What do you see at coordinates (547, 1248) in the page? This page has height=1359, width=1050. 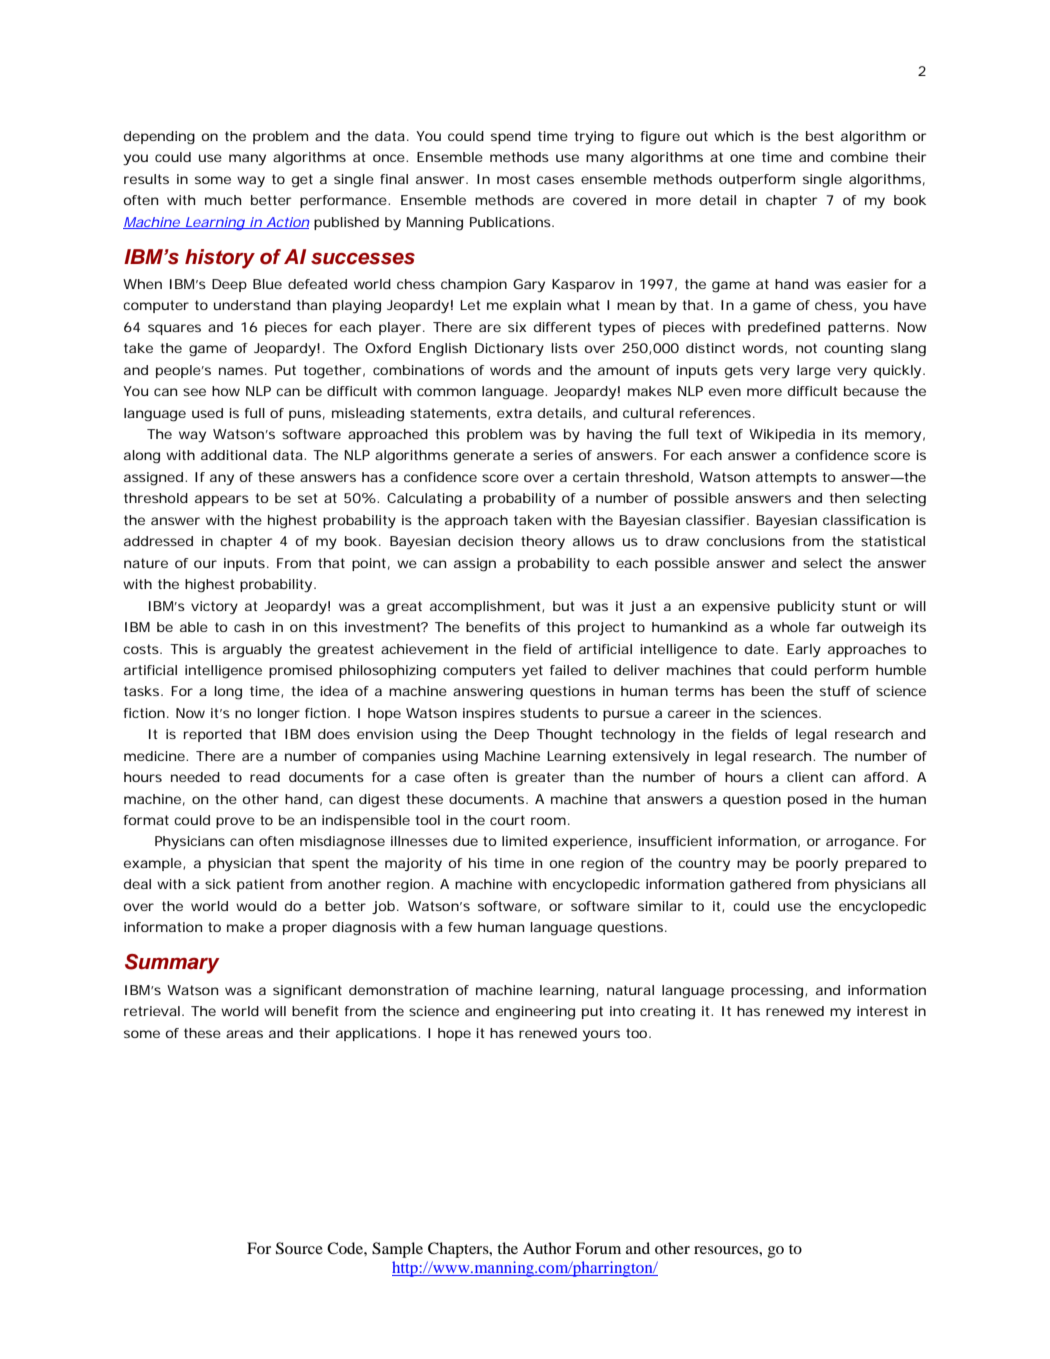 I see `Author` at bounding box center [547, 1248].
